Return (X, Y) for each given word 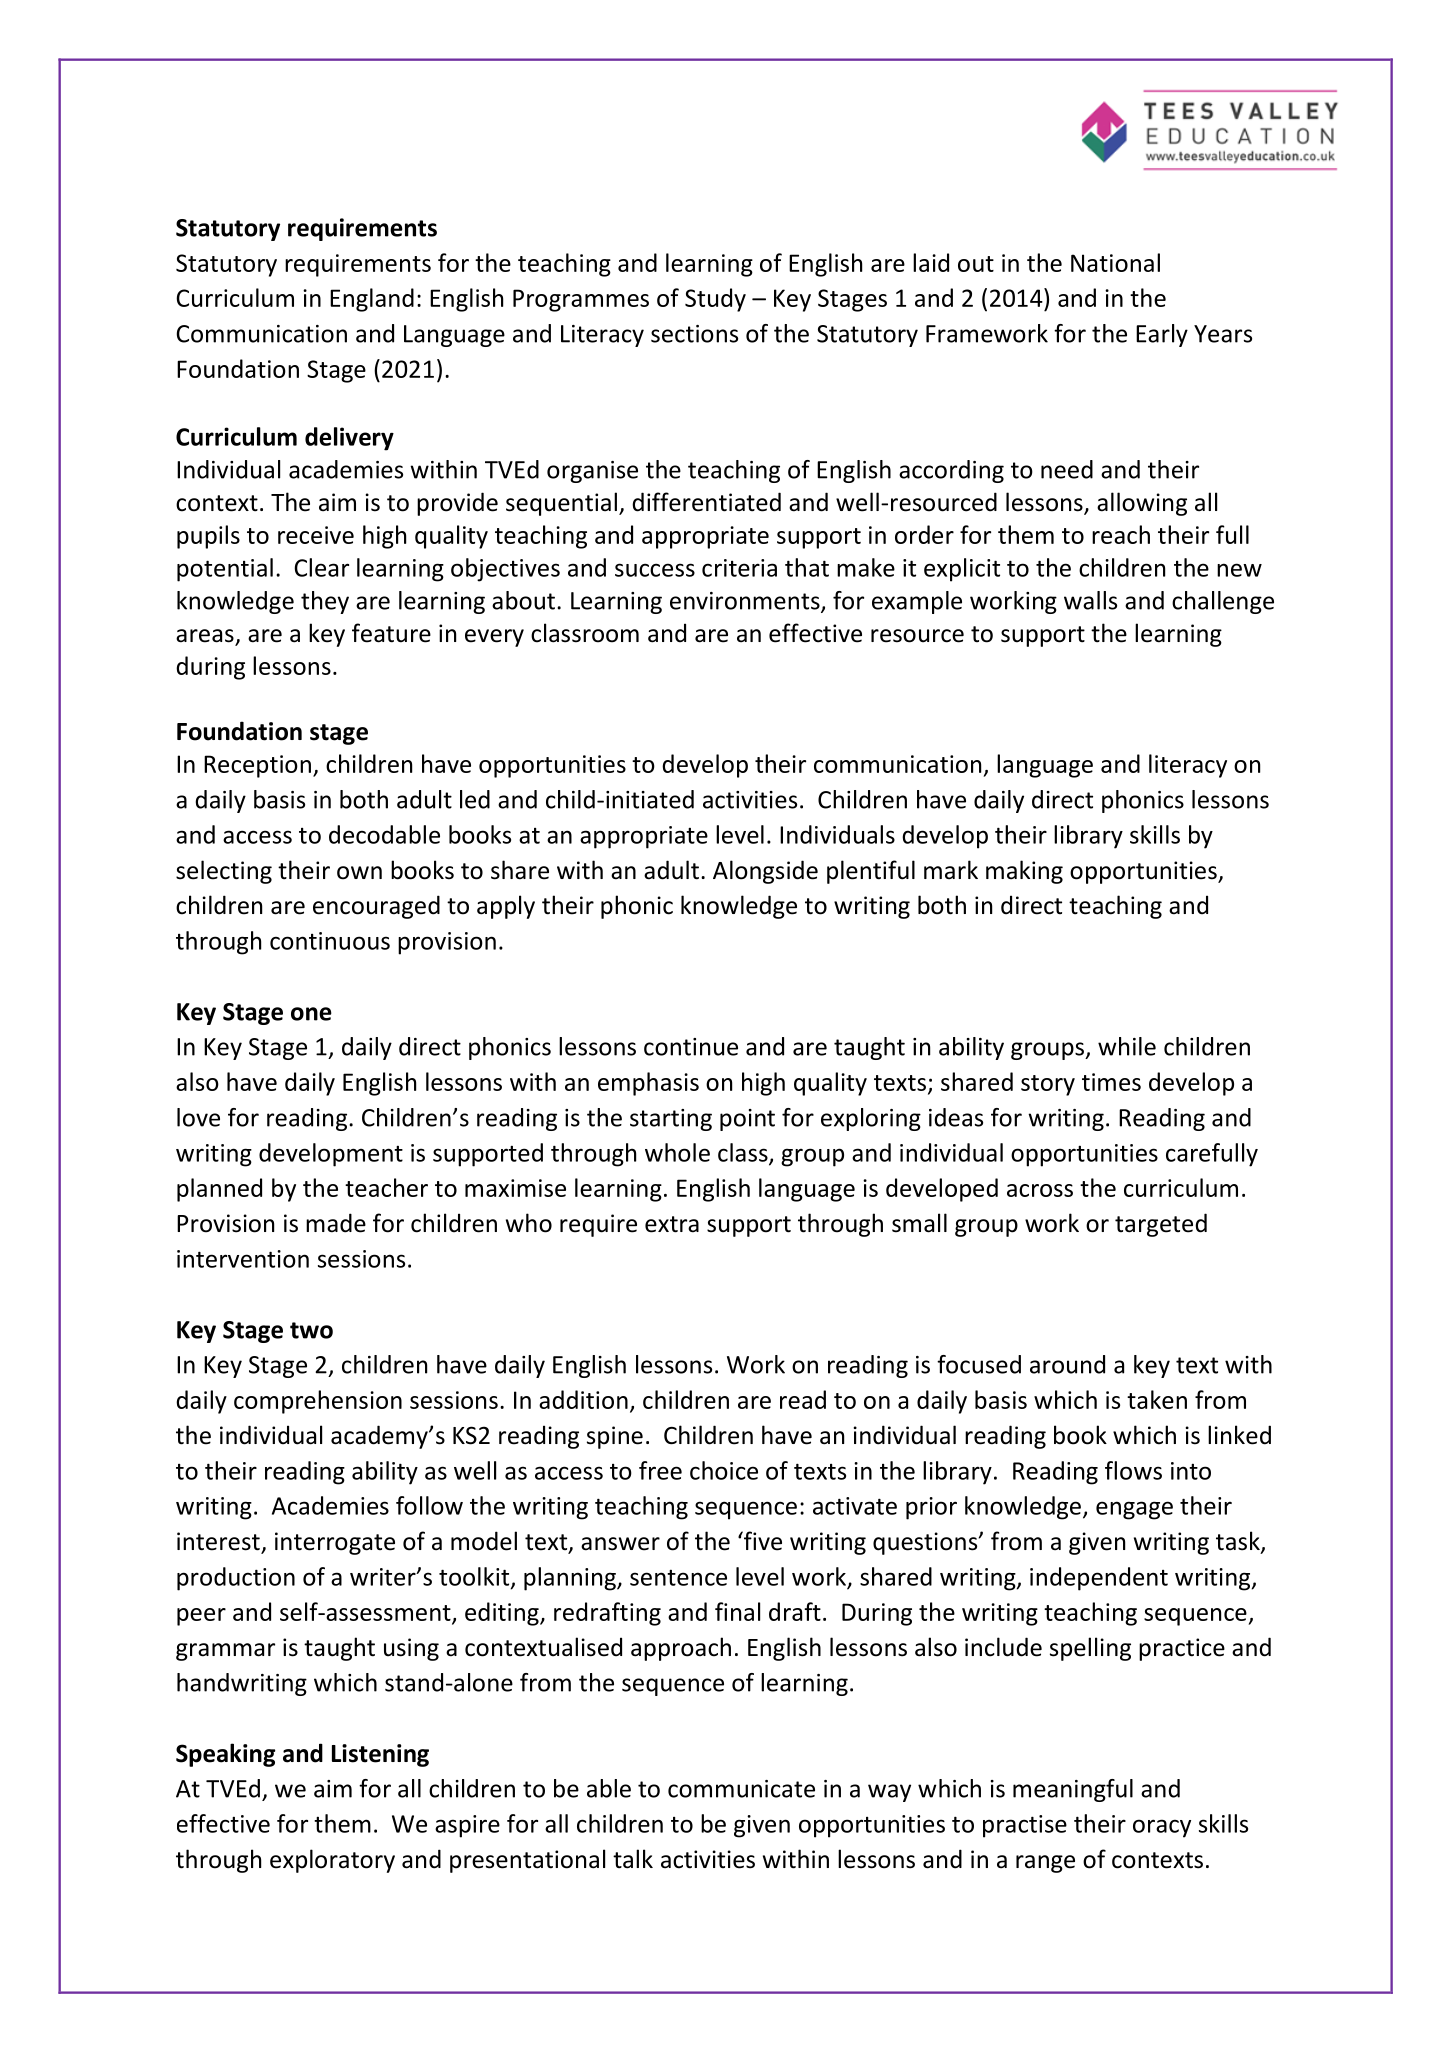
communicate (741, 1789)
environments (746, 602)
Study (715, 300)
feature (391, 633)
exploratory (332, 1861)
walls (1090, 600)
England (372, 300)
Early (1162, 335)
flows (1133, 1470)
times (1111, 1082)
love (198, 1117)
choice (724, 1470)
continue (691, 1047)
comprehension (318, 1402)
